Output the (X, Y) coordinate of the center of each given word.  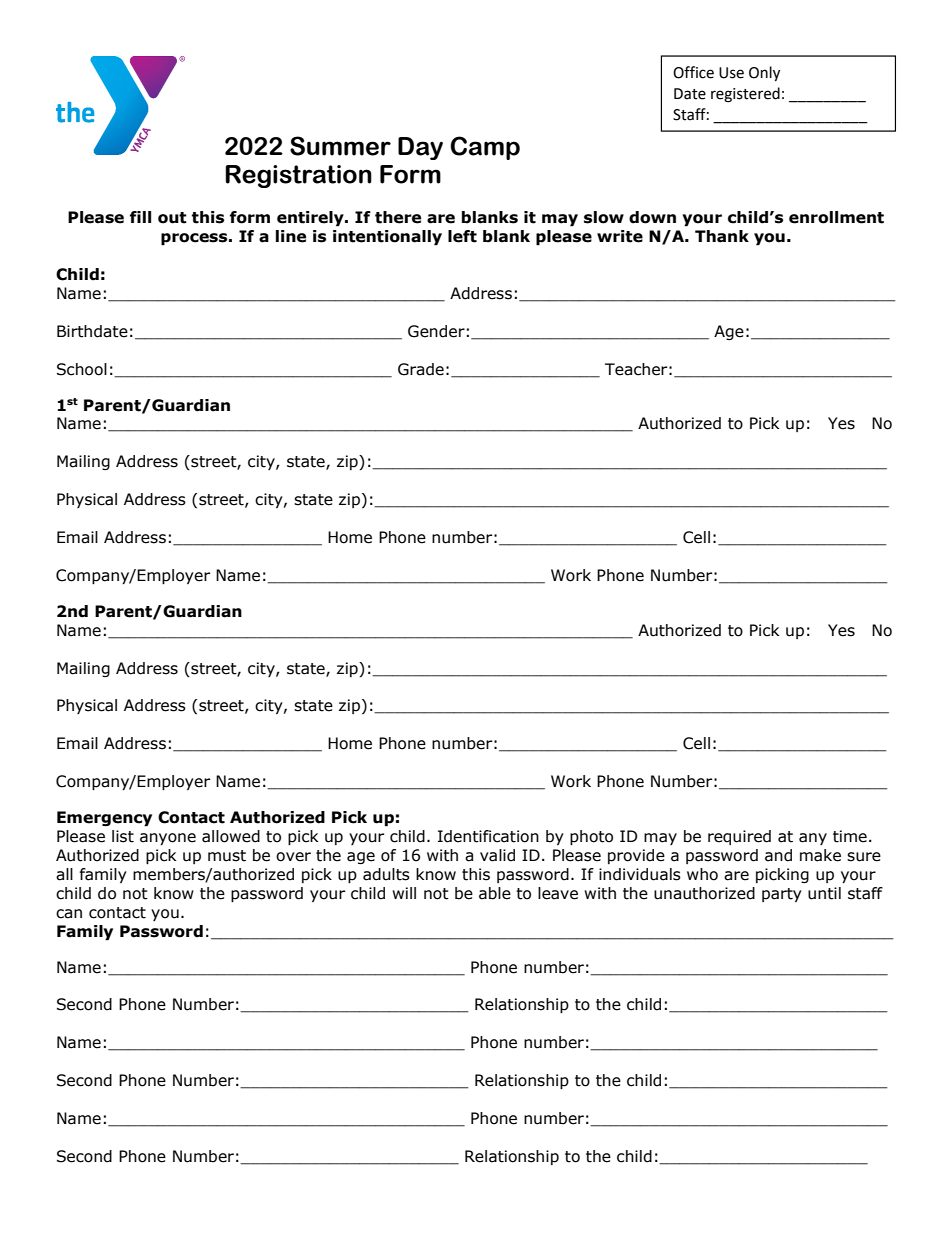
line (291, 236)
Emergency (104, 819)
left (462, 236)
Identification (488, 836)
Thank (722, 236)
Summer (340, 146)
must (227, 856)
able (495, 893)
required (739, 837)
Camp (485, 148)
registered (745, 95)
